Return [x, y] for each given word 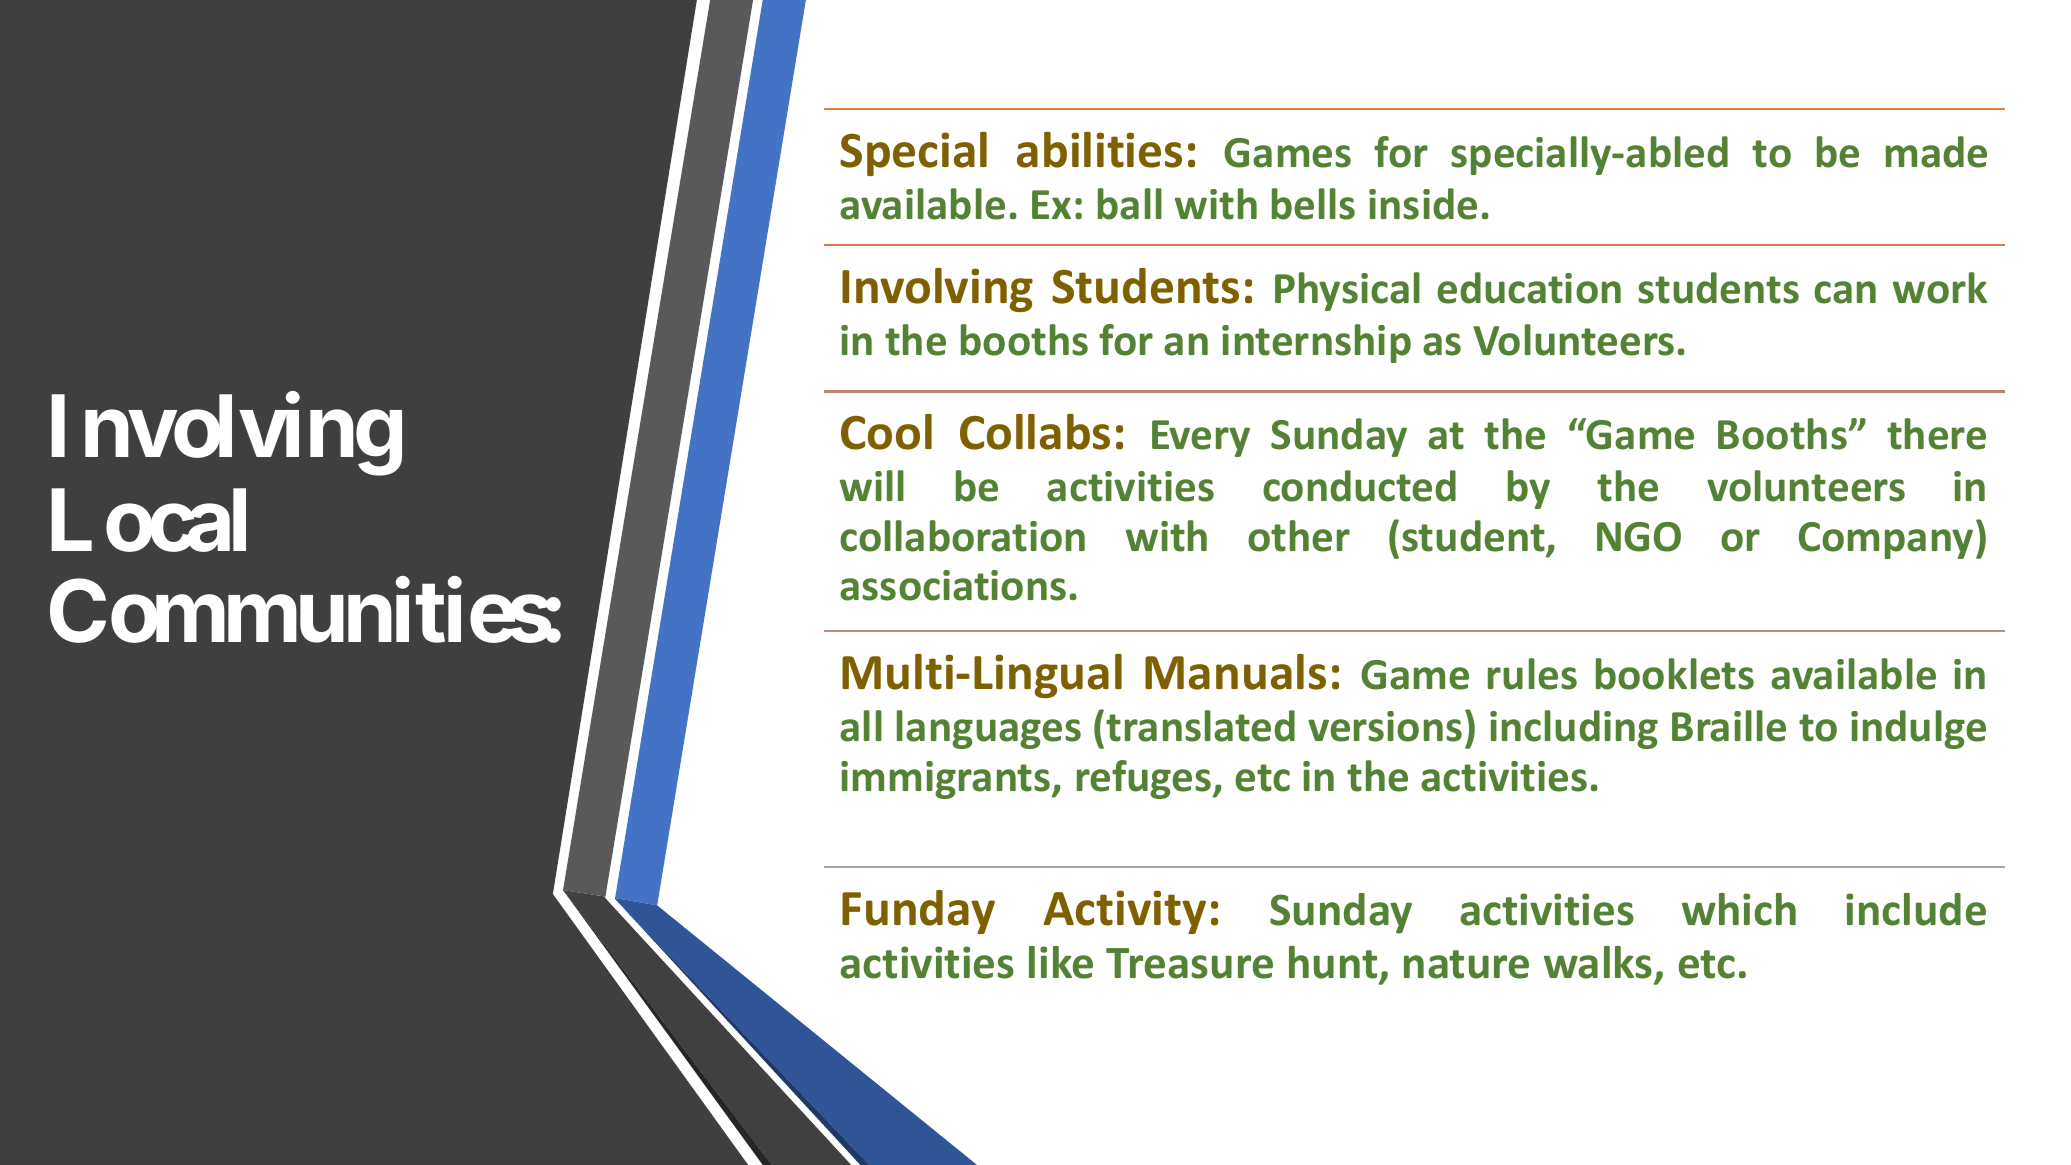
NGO [1639, 537]
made [1936, 152]
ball [1130, 204]
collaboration [962, 536]
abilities [1099, 150]
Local [148, 521]
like [1061, 962]
